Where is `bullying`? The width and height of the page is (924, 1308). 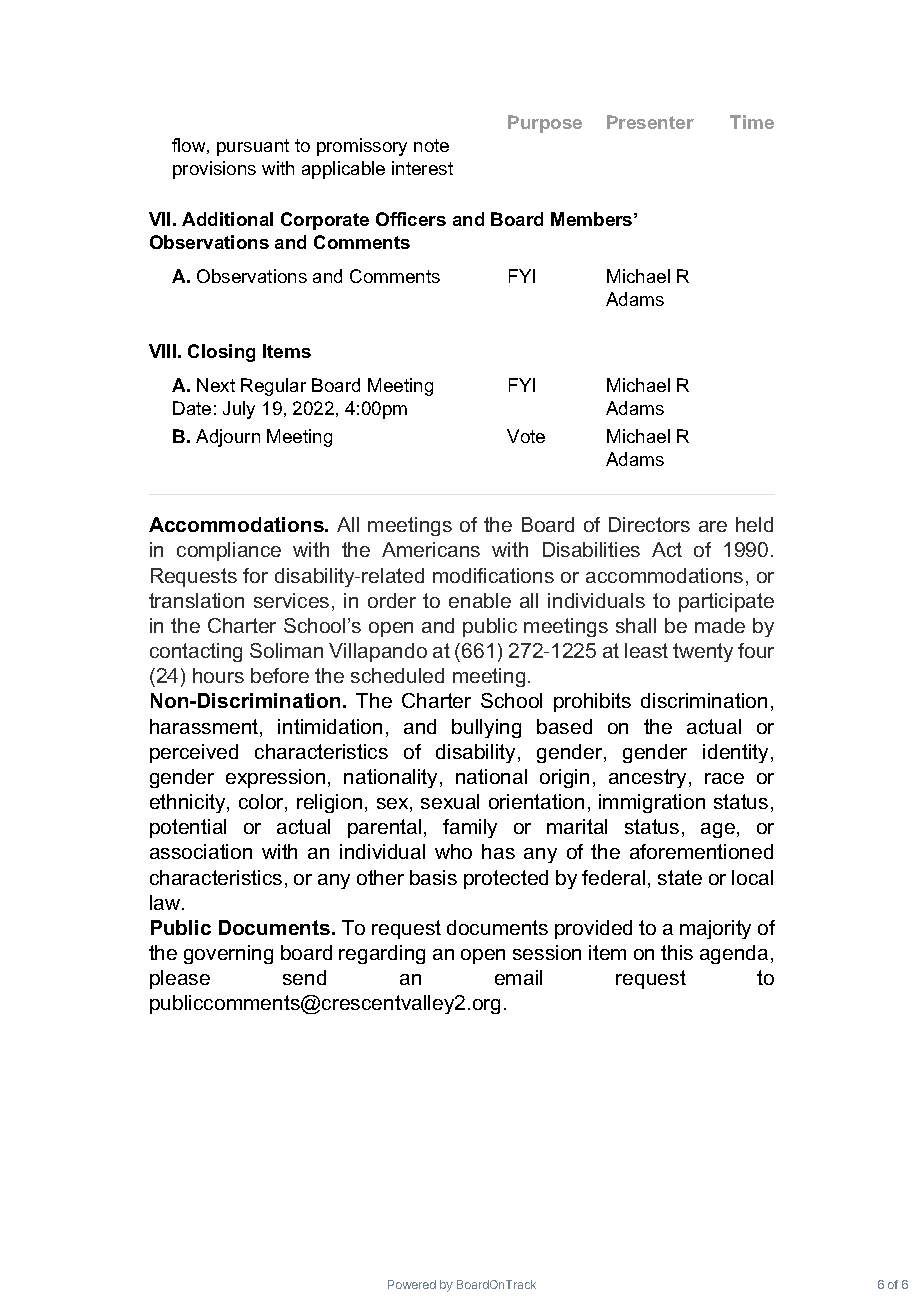
bullying is located at coordinates (486, 728).
